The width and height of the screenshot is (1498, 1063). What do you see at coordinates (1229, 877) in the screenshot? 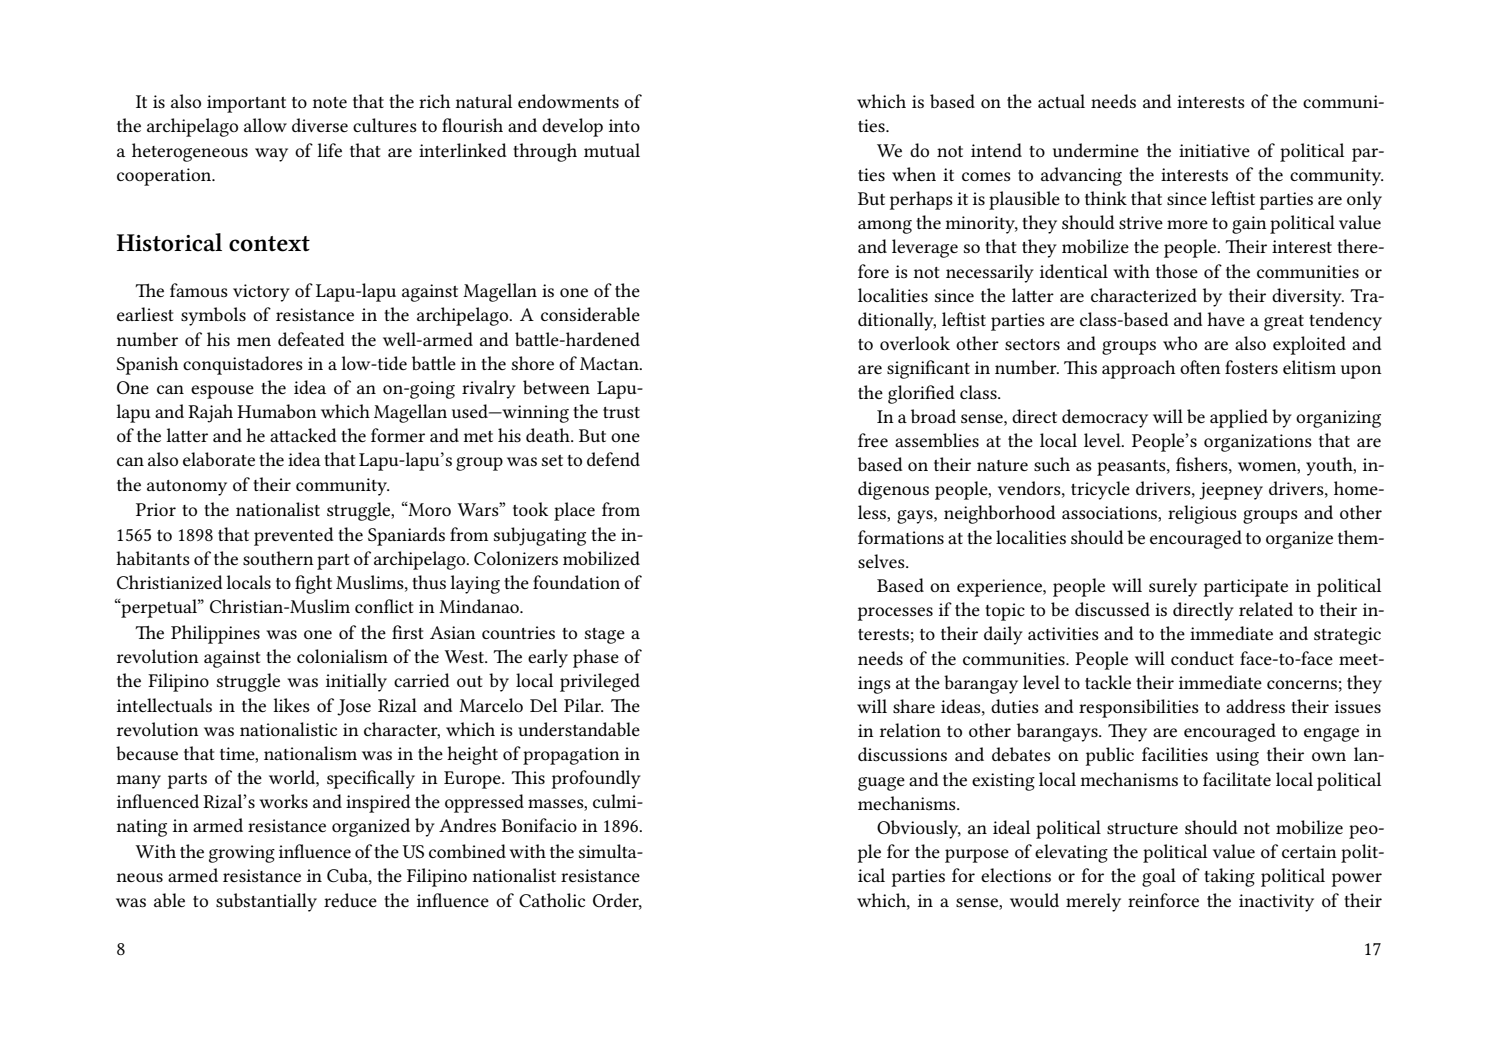
I see `taking` at bounding box center [1229, 877].
